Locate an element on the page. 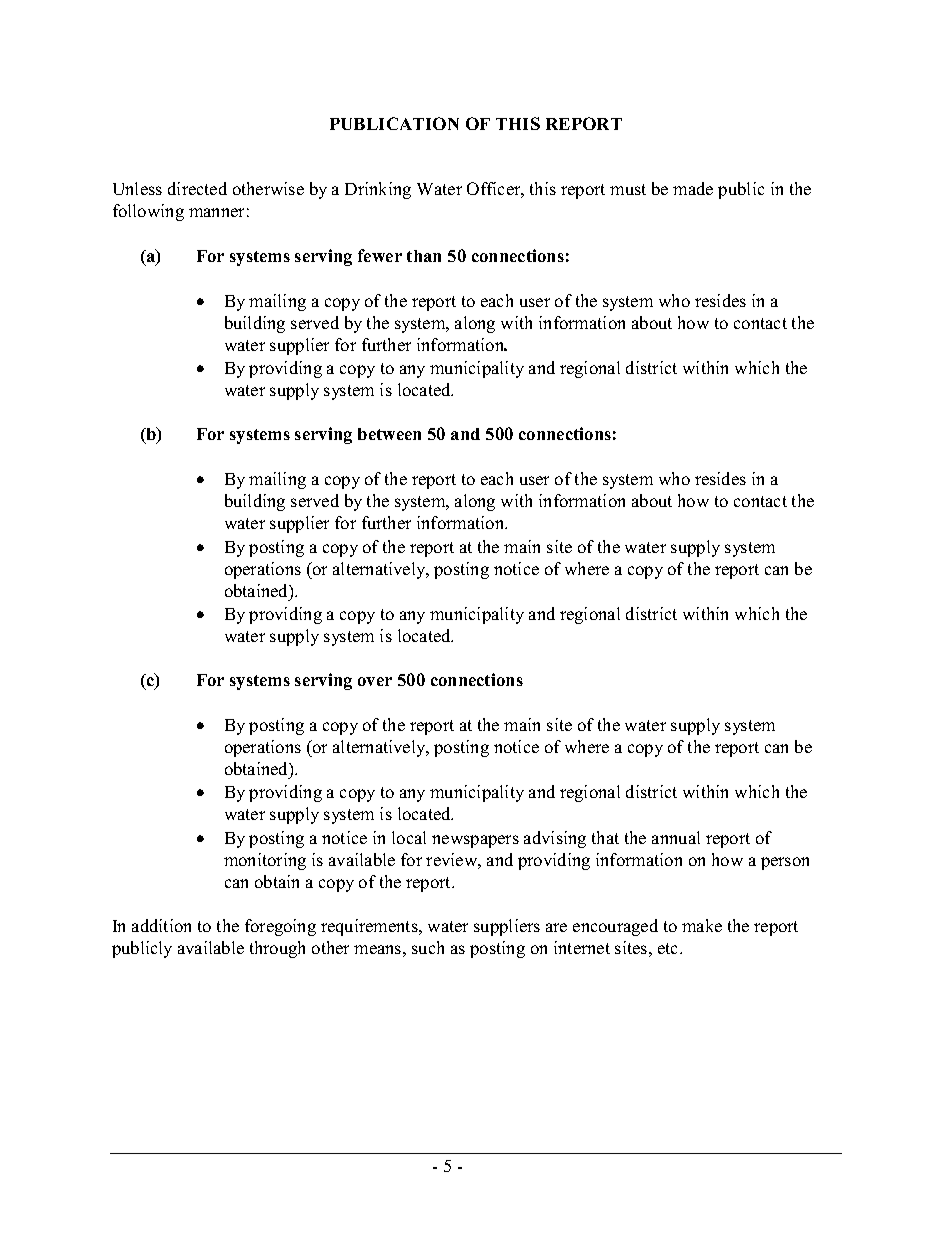 The height and width of the page is (1233, 952). addition is located at coordinates (161, 925).
